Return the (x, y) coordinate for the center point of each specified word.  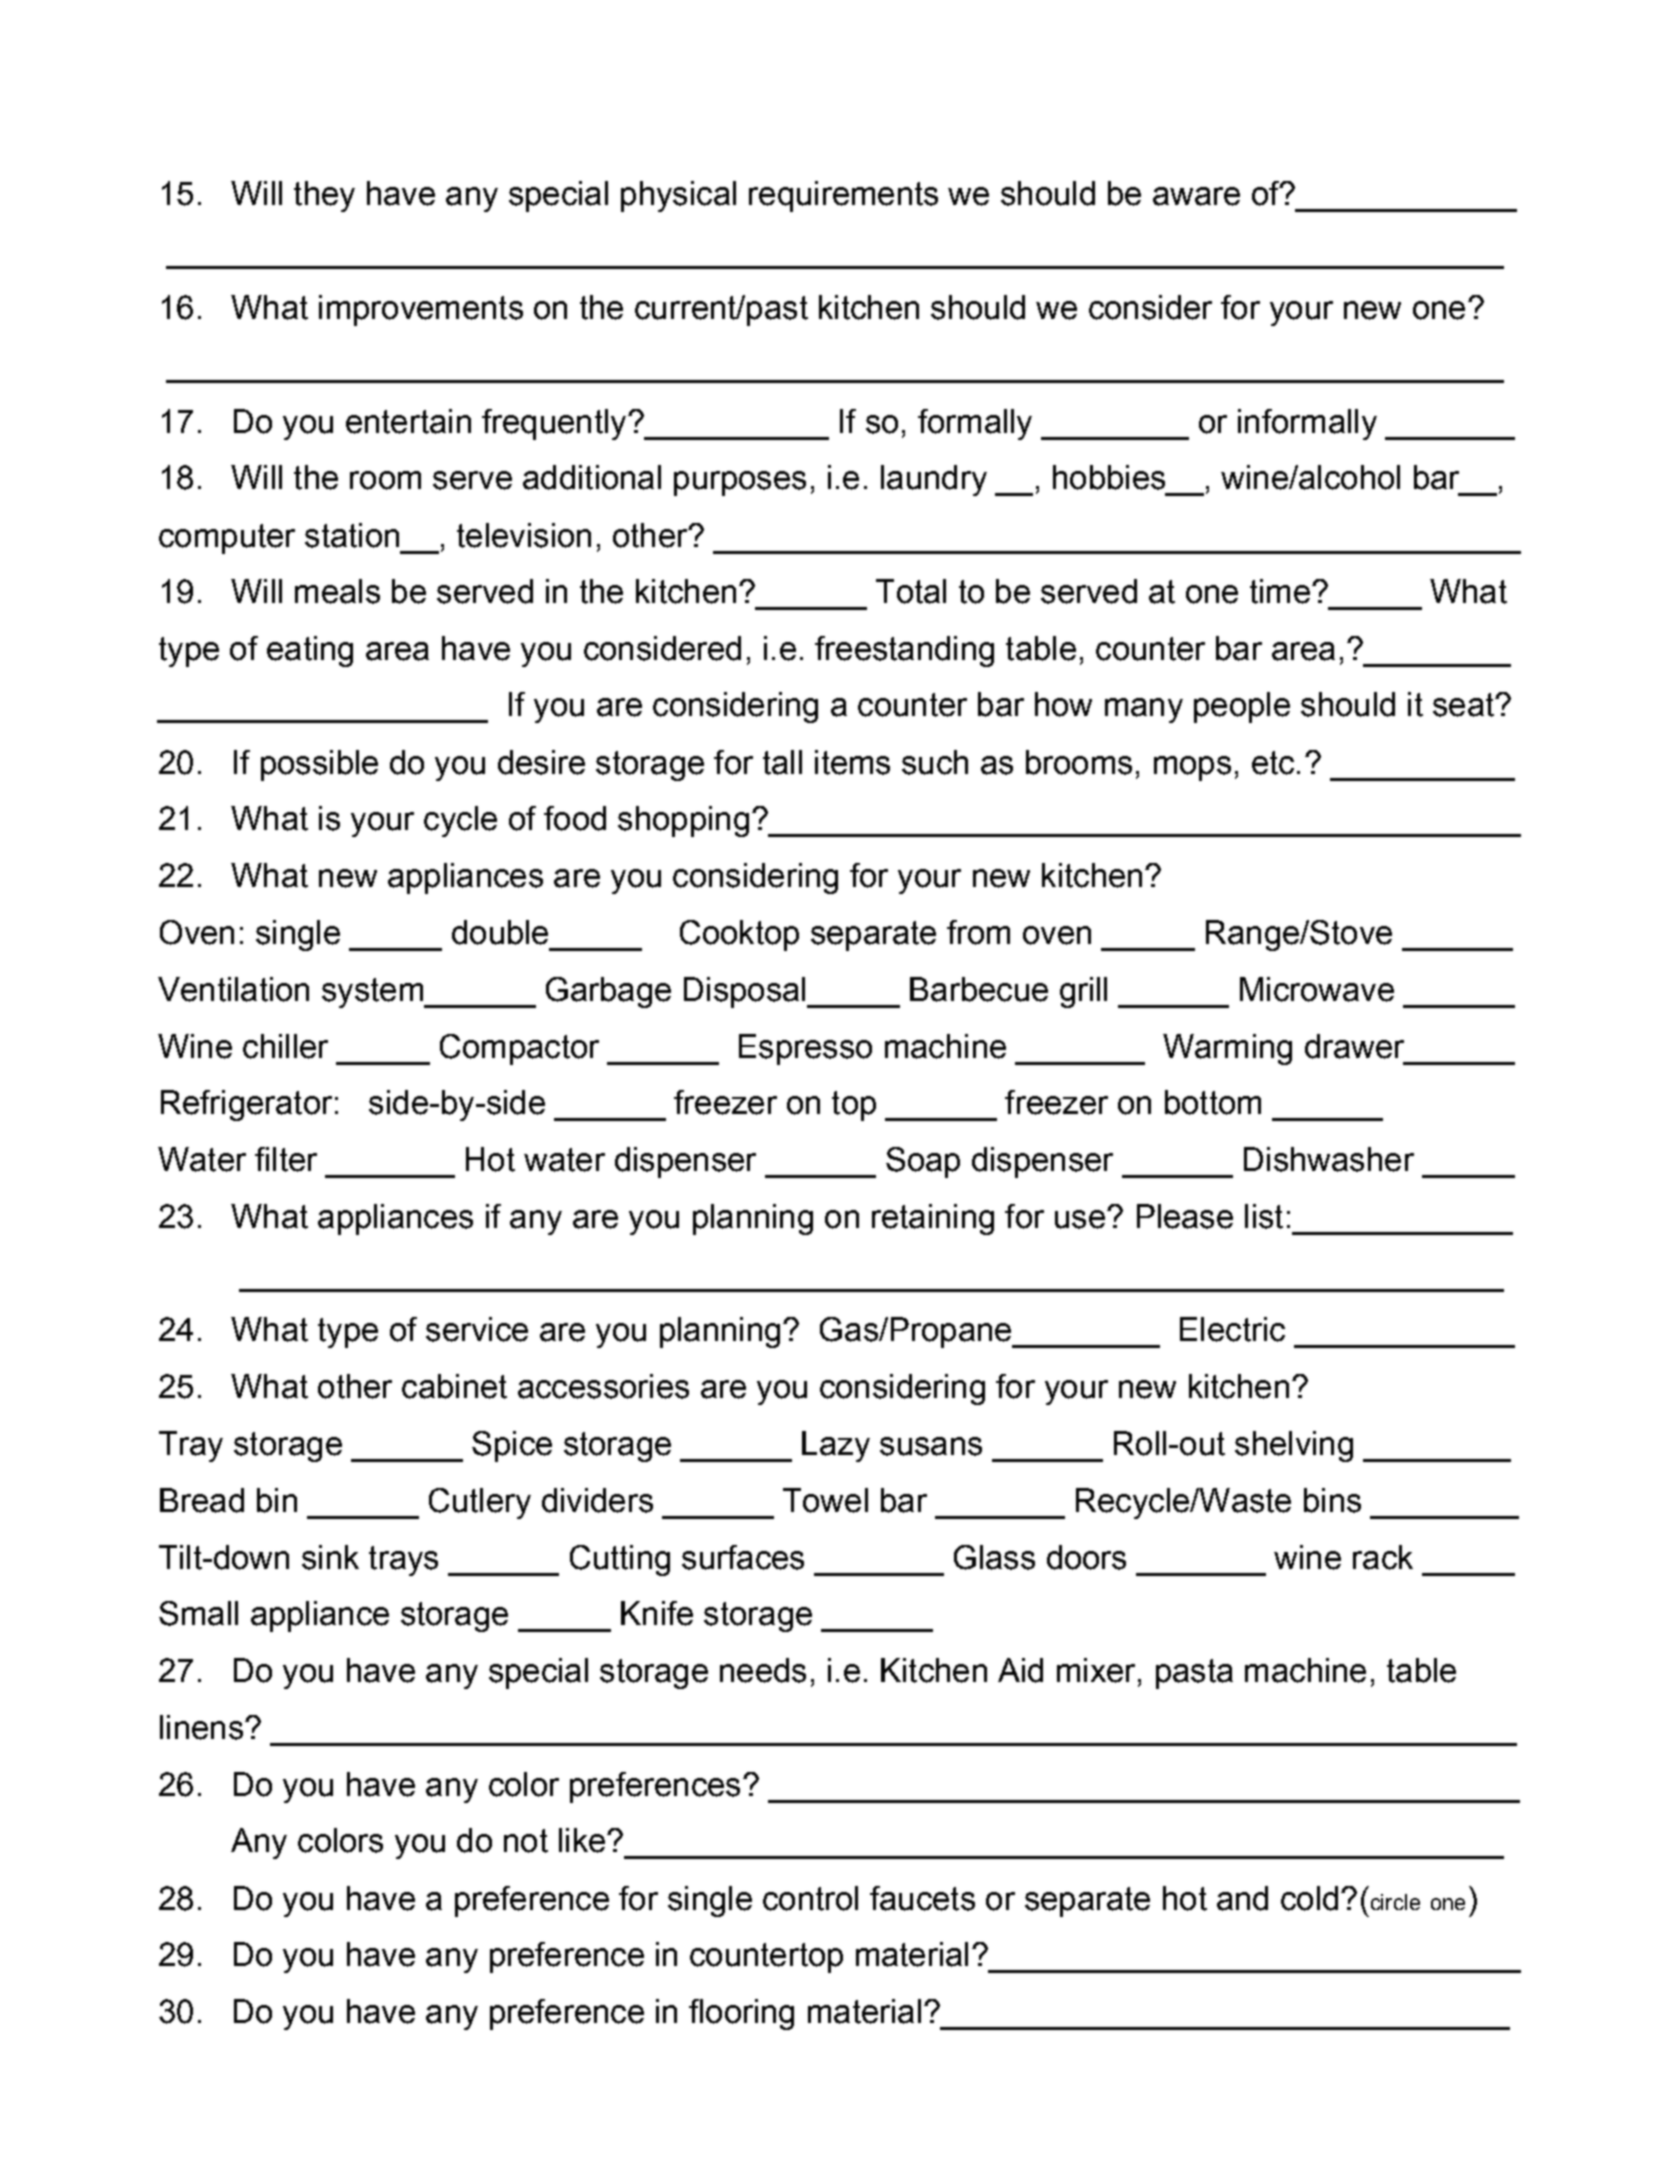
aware (1196, 196)
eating (310, 651)
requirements (843, 196)
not (526, 1841)
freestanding (904, 651)
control (810, 1898)
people (1242, 707)
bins (1332, 1500)
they (324, 196)
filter (286, 1159)
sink (330, 1557)
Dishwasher (1329, 1159)
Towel (825, 1500)
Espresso (805, 1049)
